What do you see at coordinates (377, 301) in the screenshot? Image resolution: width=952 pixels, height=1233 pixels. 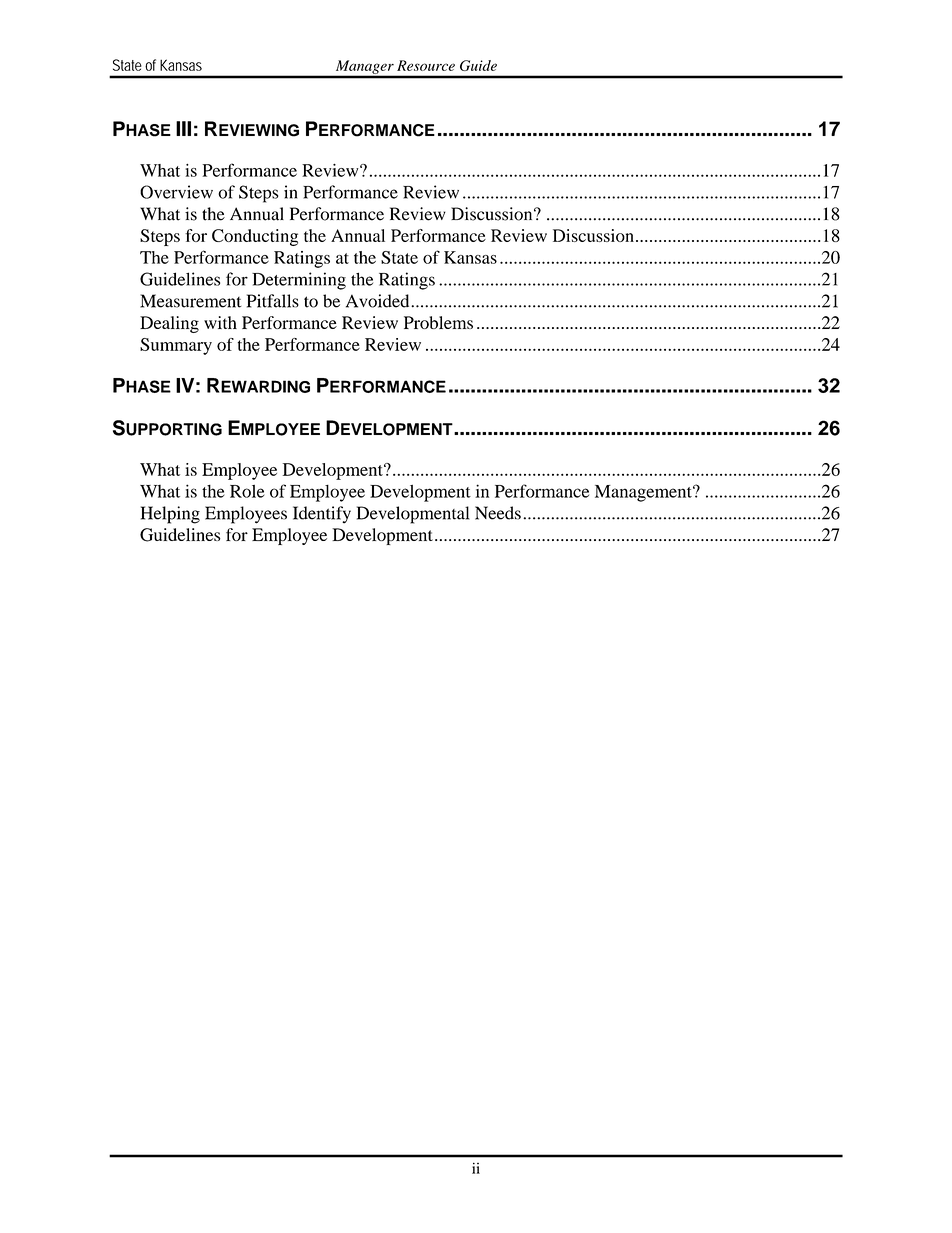 I see `Avoided` at bounding box center [377, 301].
